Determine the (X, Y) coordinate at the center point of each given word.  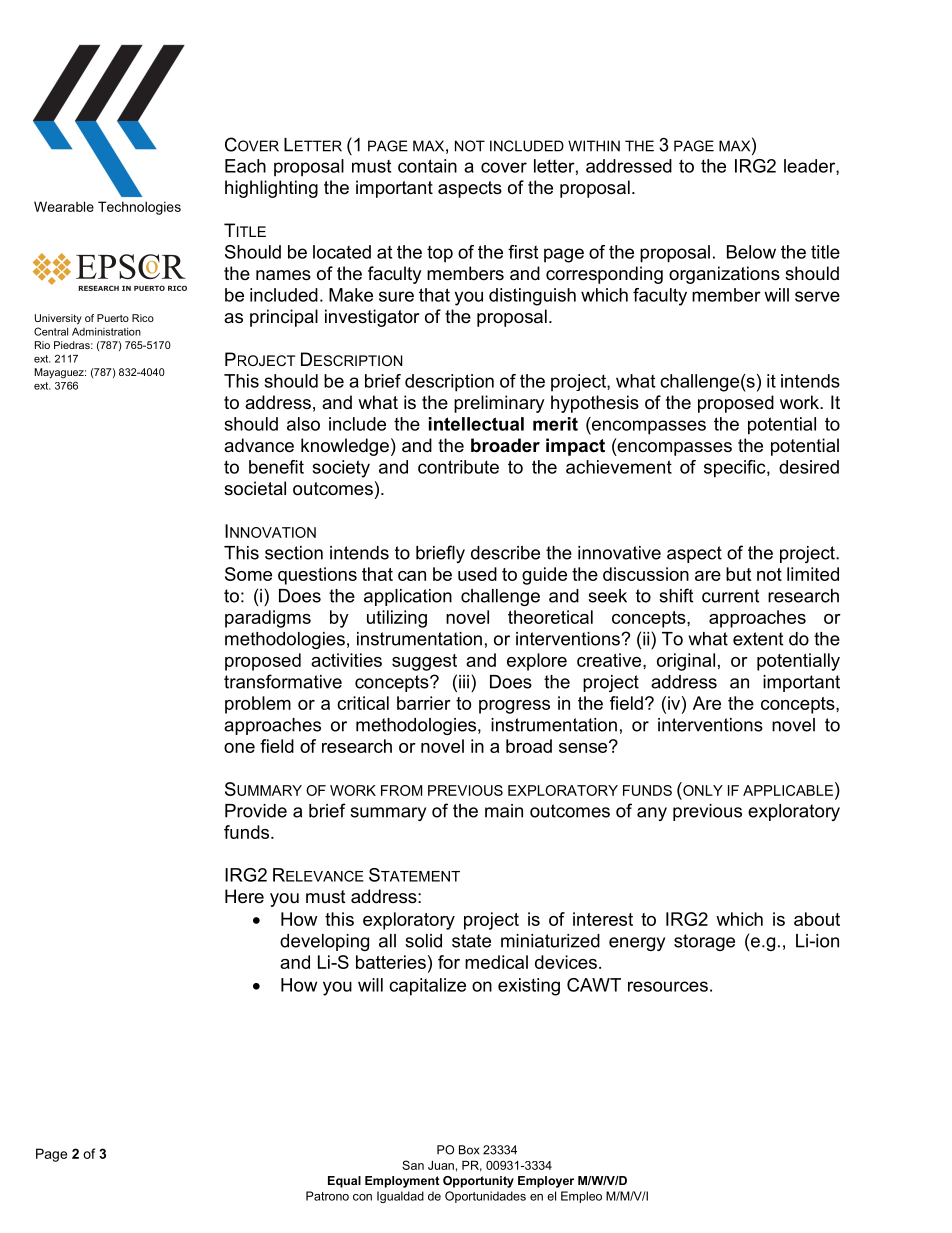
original (686, 662)
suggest (424, 662)
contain (427, 166)
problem (258, 705)
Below (751, 252)
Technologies (139, 208)
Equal (344, 1182)
